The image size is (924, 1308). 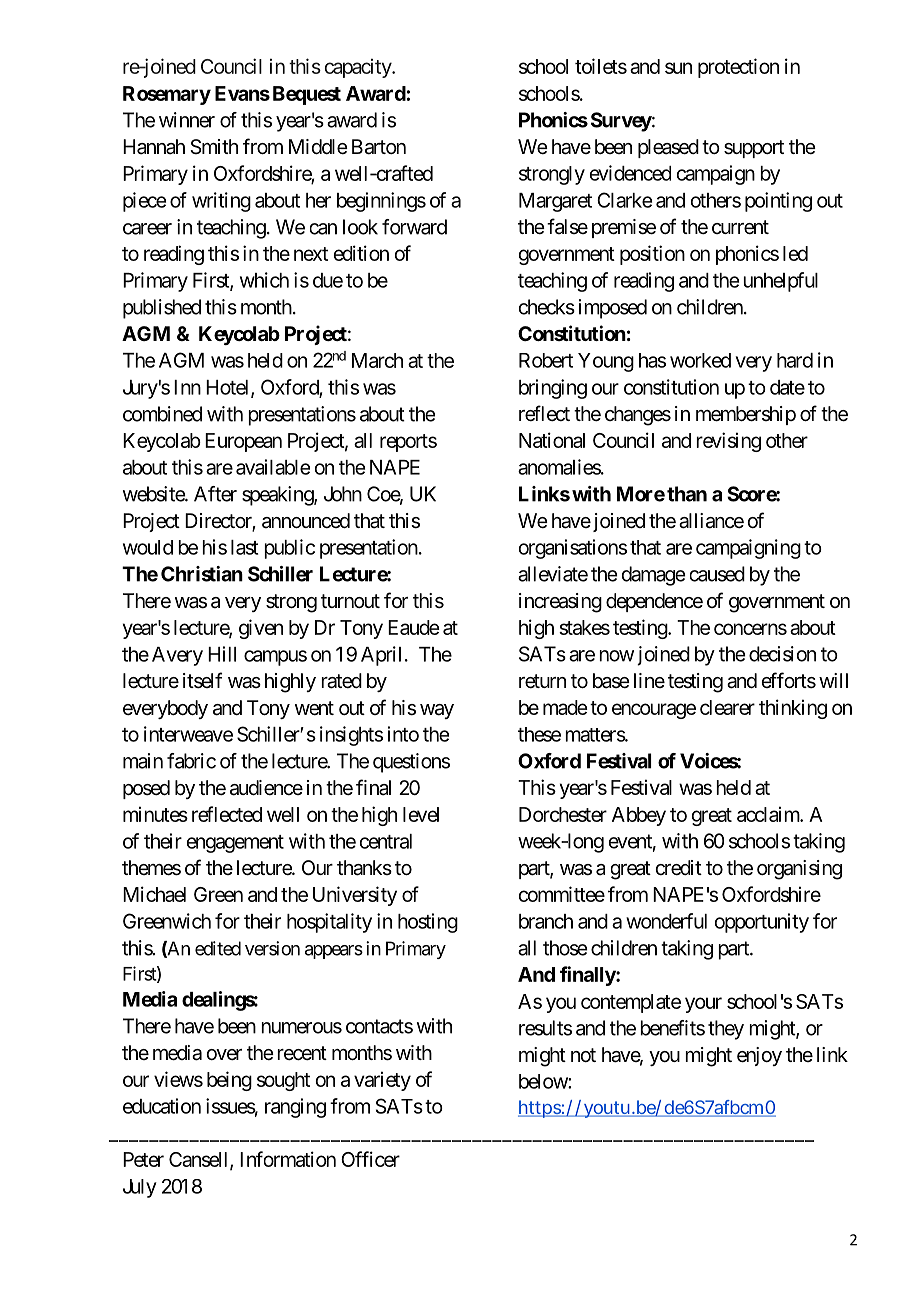 I want to click on Information, so click(x=288, y=1159).
